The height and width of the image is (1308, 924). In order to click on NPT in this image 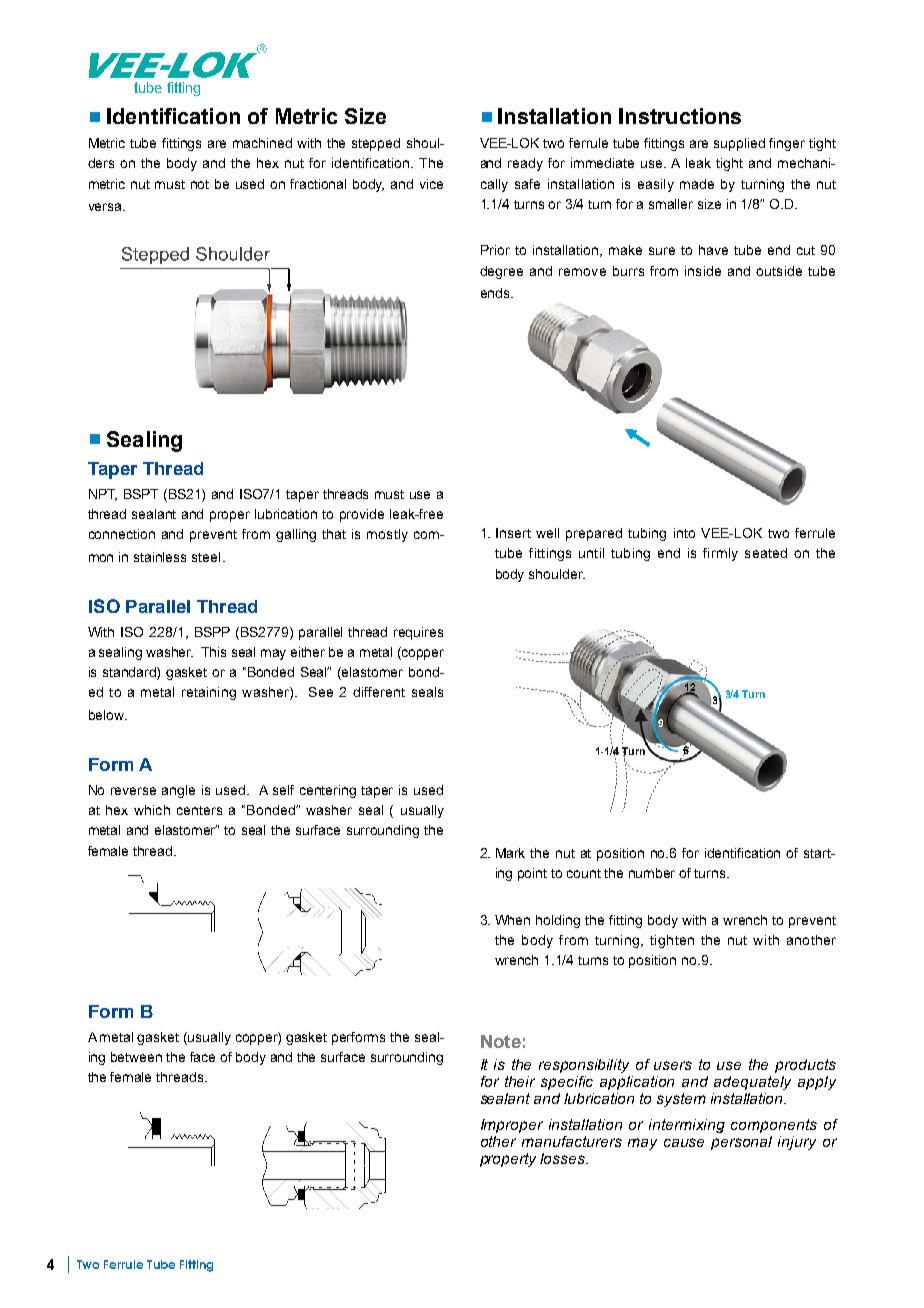, I will do `click(103, 495)`.
